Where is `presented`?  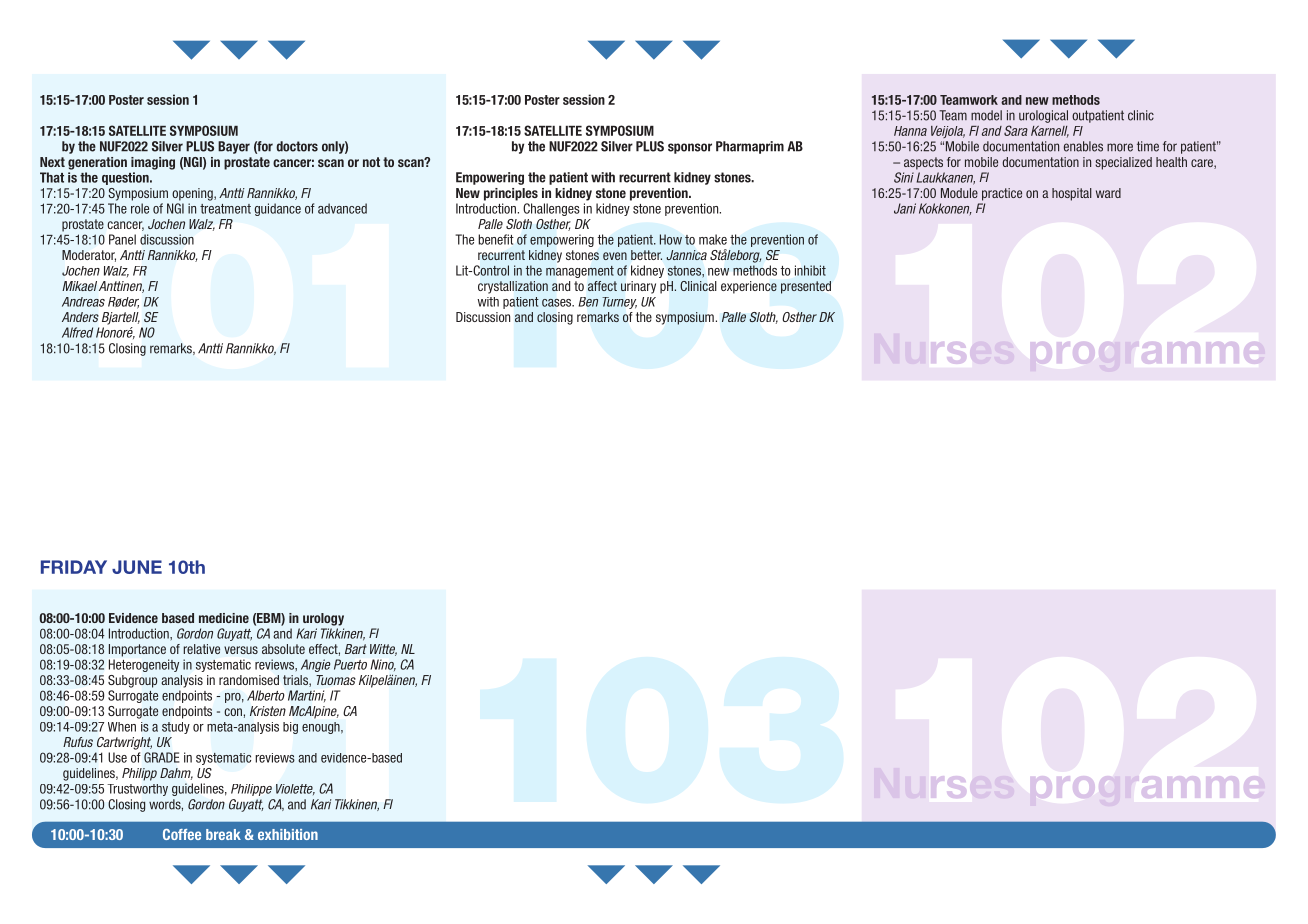 presented is located at coordinates (806, 287).
